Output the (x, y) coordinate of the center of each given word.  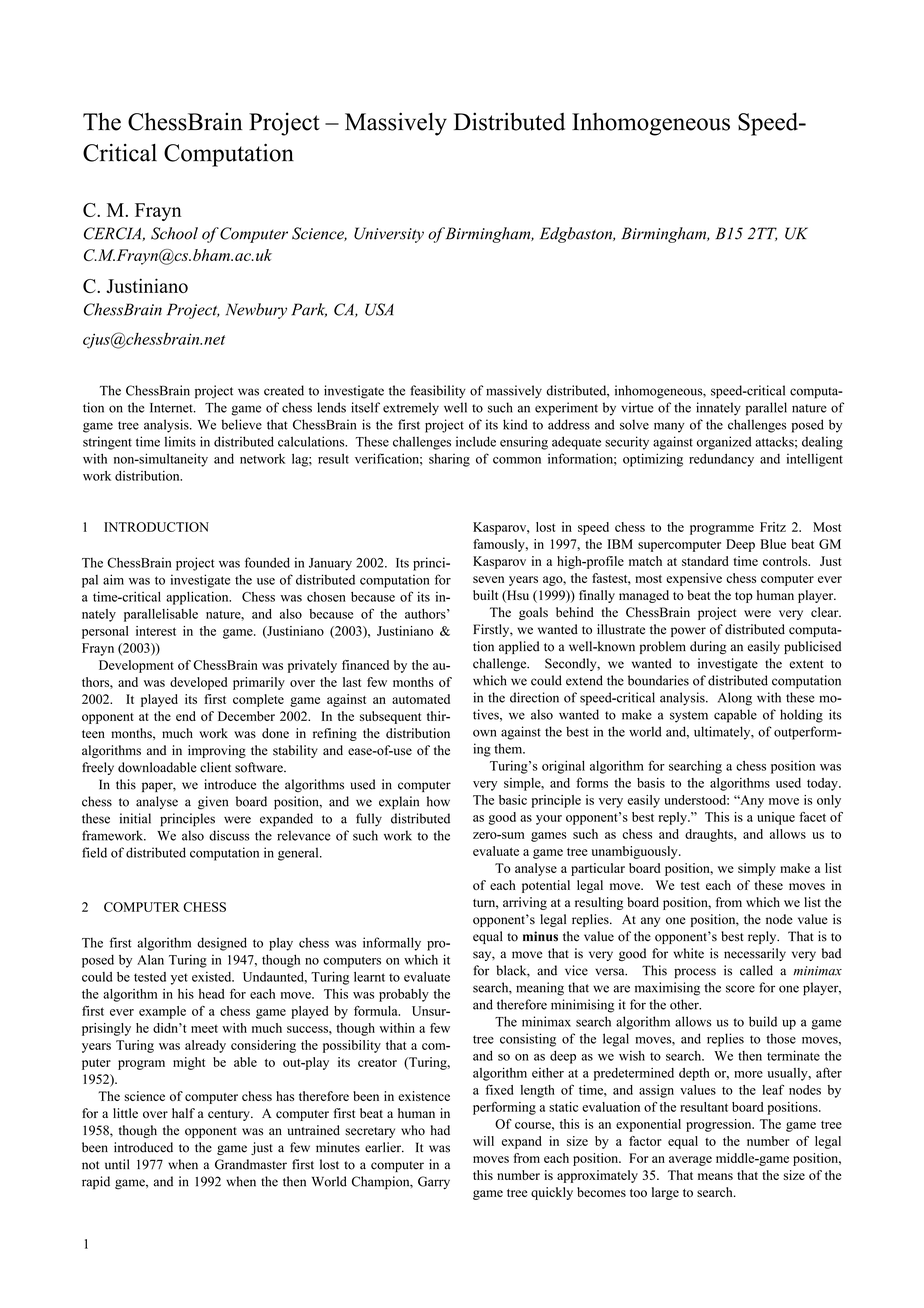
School (174, 233)
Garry (434, 1182)
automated (421, 699)
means (715, 1176)
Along (735, 699)
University (389, 235)
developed (198, 683)
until (117, 1164)
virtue (637, 407)
